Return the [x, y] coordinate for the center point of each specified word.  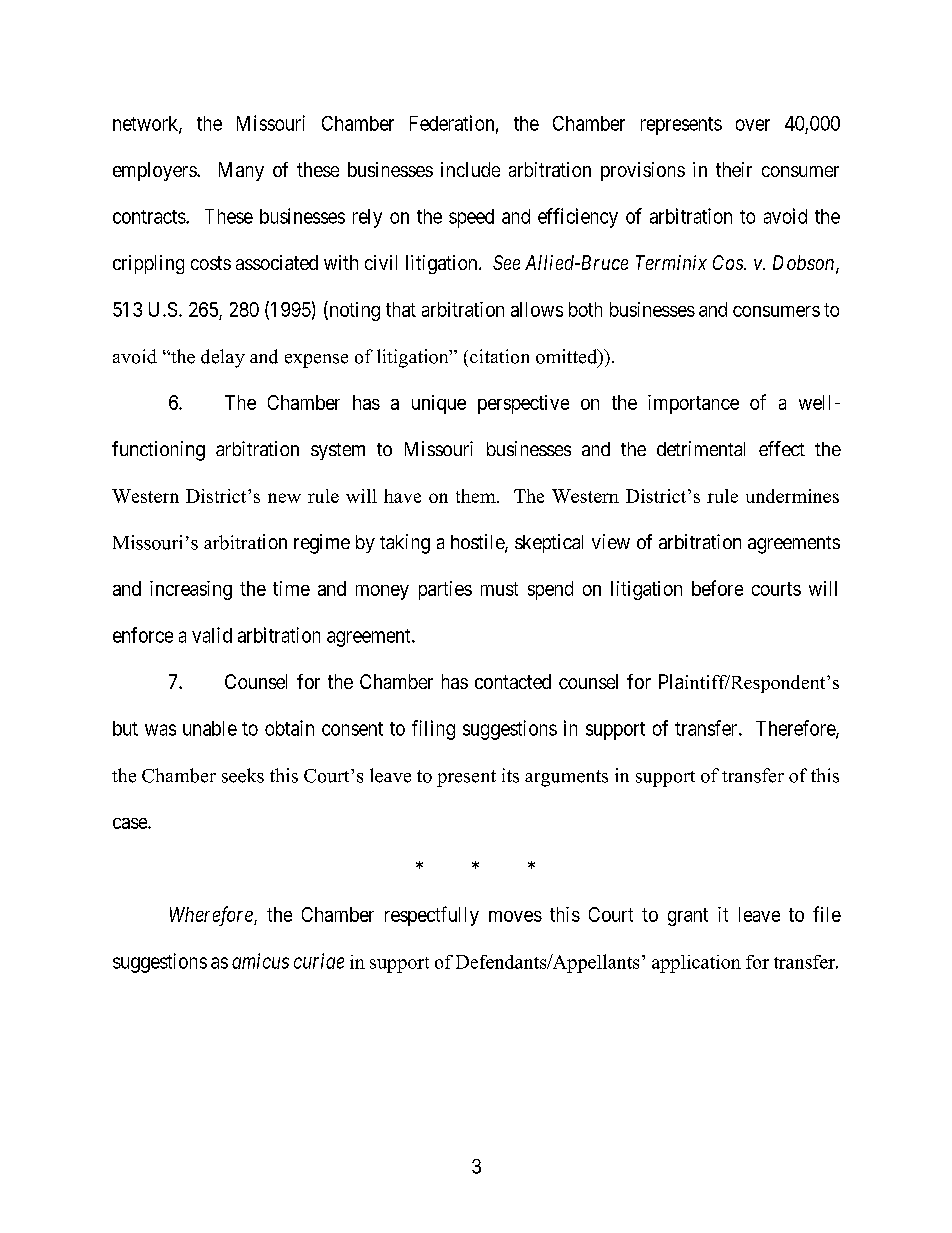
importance [693, 404]
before [717, 588]
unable [210, 728]
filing [433, 730]
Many [241, 171]
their [734, 169]
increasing [191, 590]
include [470, 169]
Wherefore [212, 916]
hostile [478, 543]
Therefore [796, 729]
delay [223, 358]
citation [499, 356]
